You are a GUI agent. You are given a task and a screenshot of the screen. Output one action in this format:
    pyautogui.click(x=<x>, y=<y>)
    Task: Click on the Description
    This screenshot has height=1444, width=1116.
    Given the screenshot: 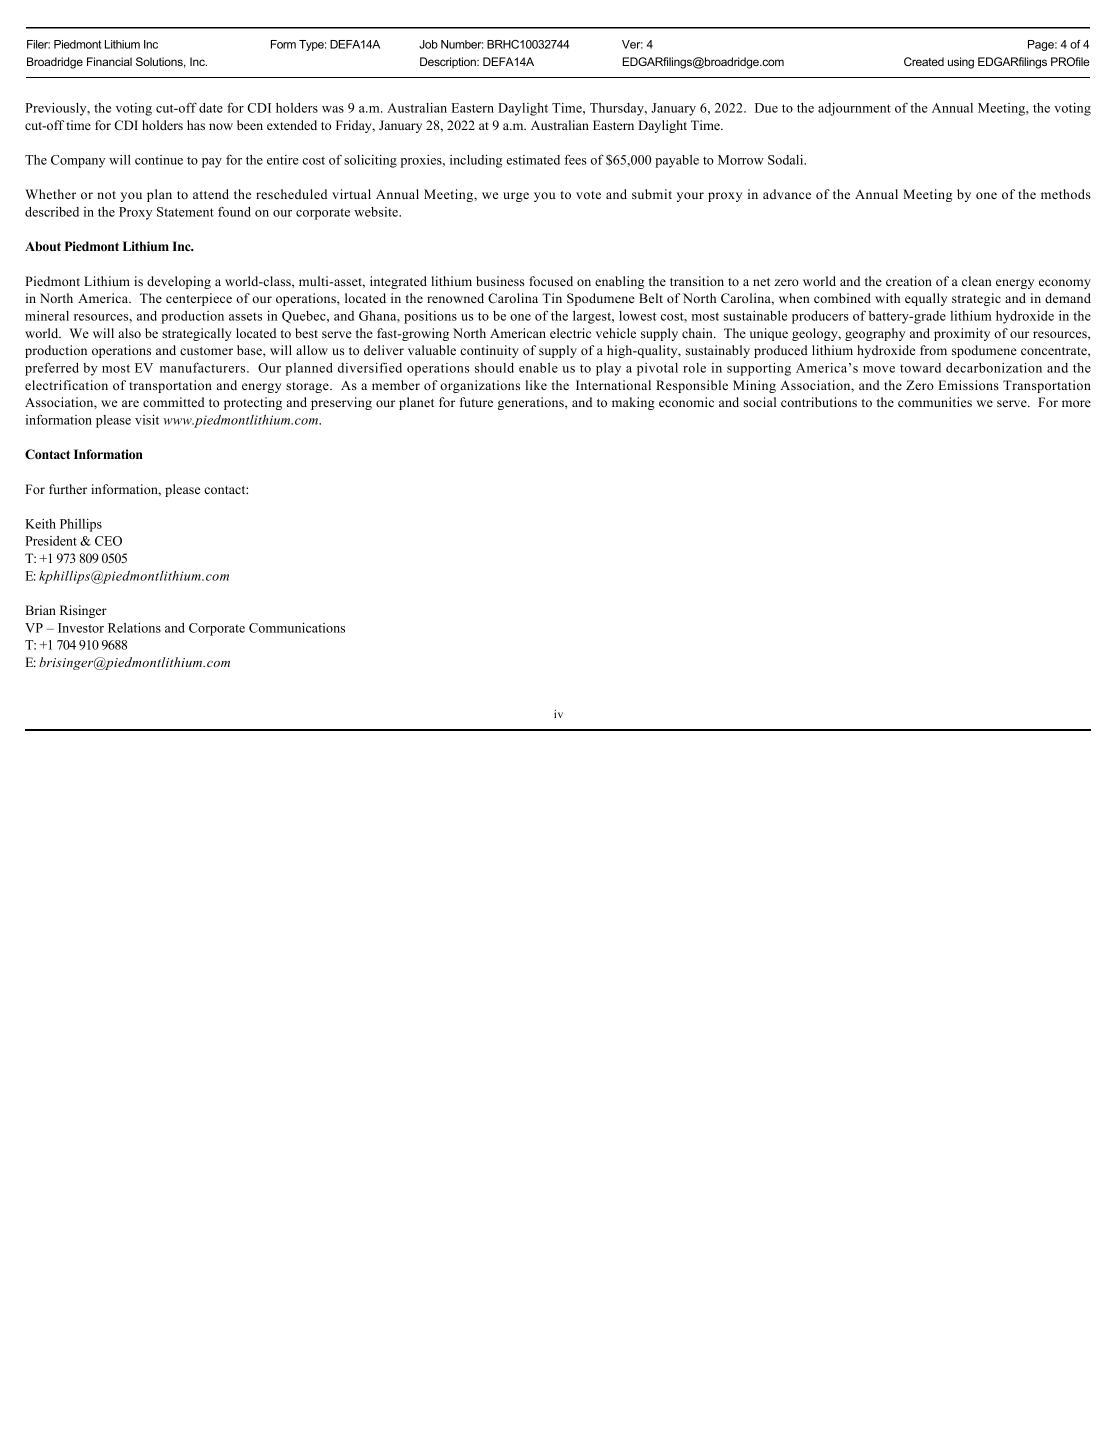 What is the action you would take?
    pyautogui.click(x=449, y=63)
